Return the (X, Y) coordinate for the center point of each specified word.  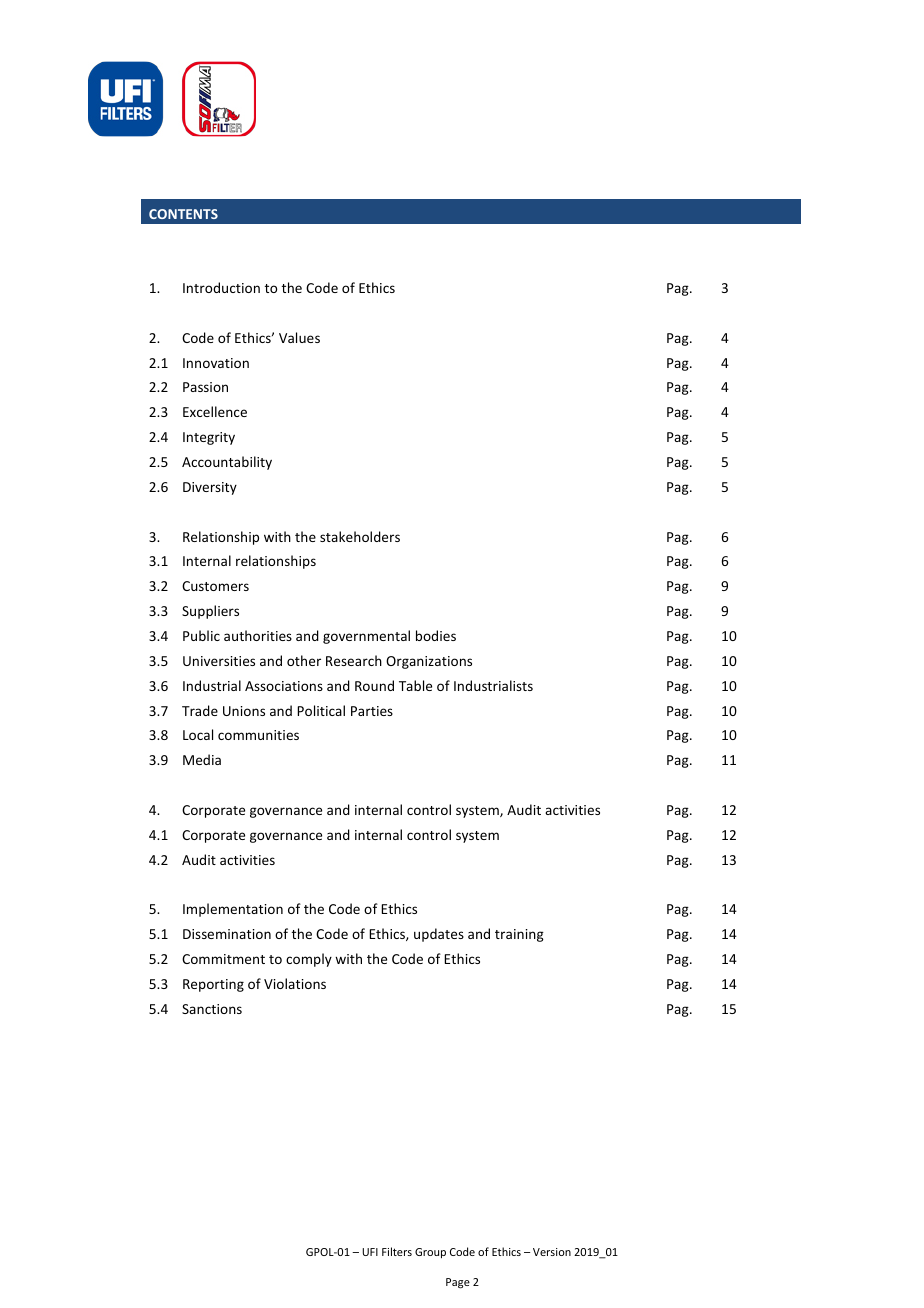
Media (202, 759)
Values (299, 337)
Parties (372, 711)
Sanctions (212, 1009)
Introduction (221, 287)
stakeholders (360, 536)
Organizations (429, 662)
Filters (397, 1251)
